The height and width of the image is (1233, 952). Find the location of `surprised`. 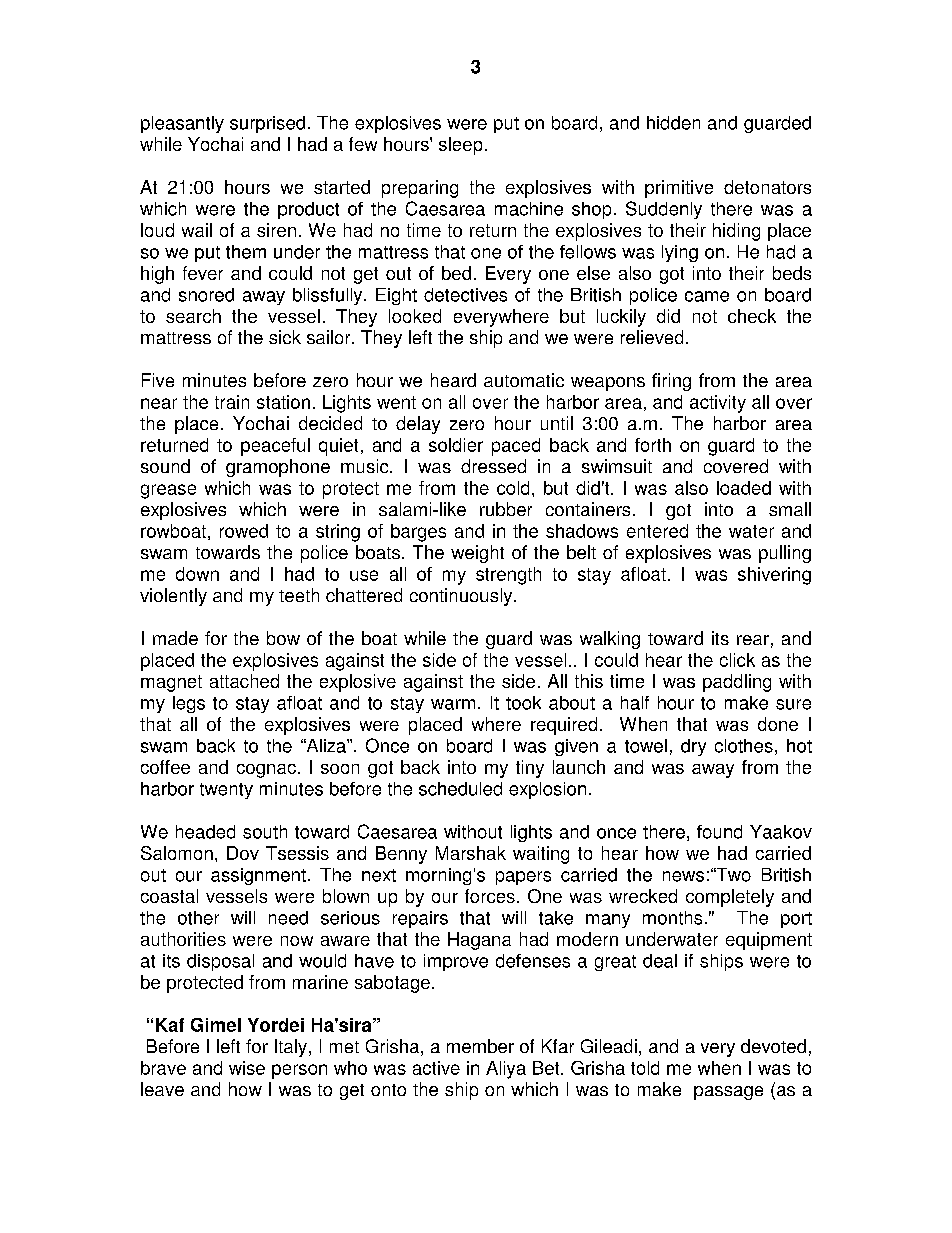

surprised is located at coordinates (267, 124).
